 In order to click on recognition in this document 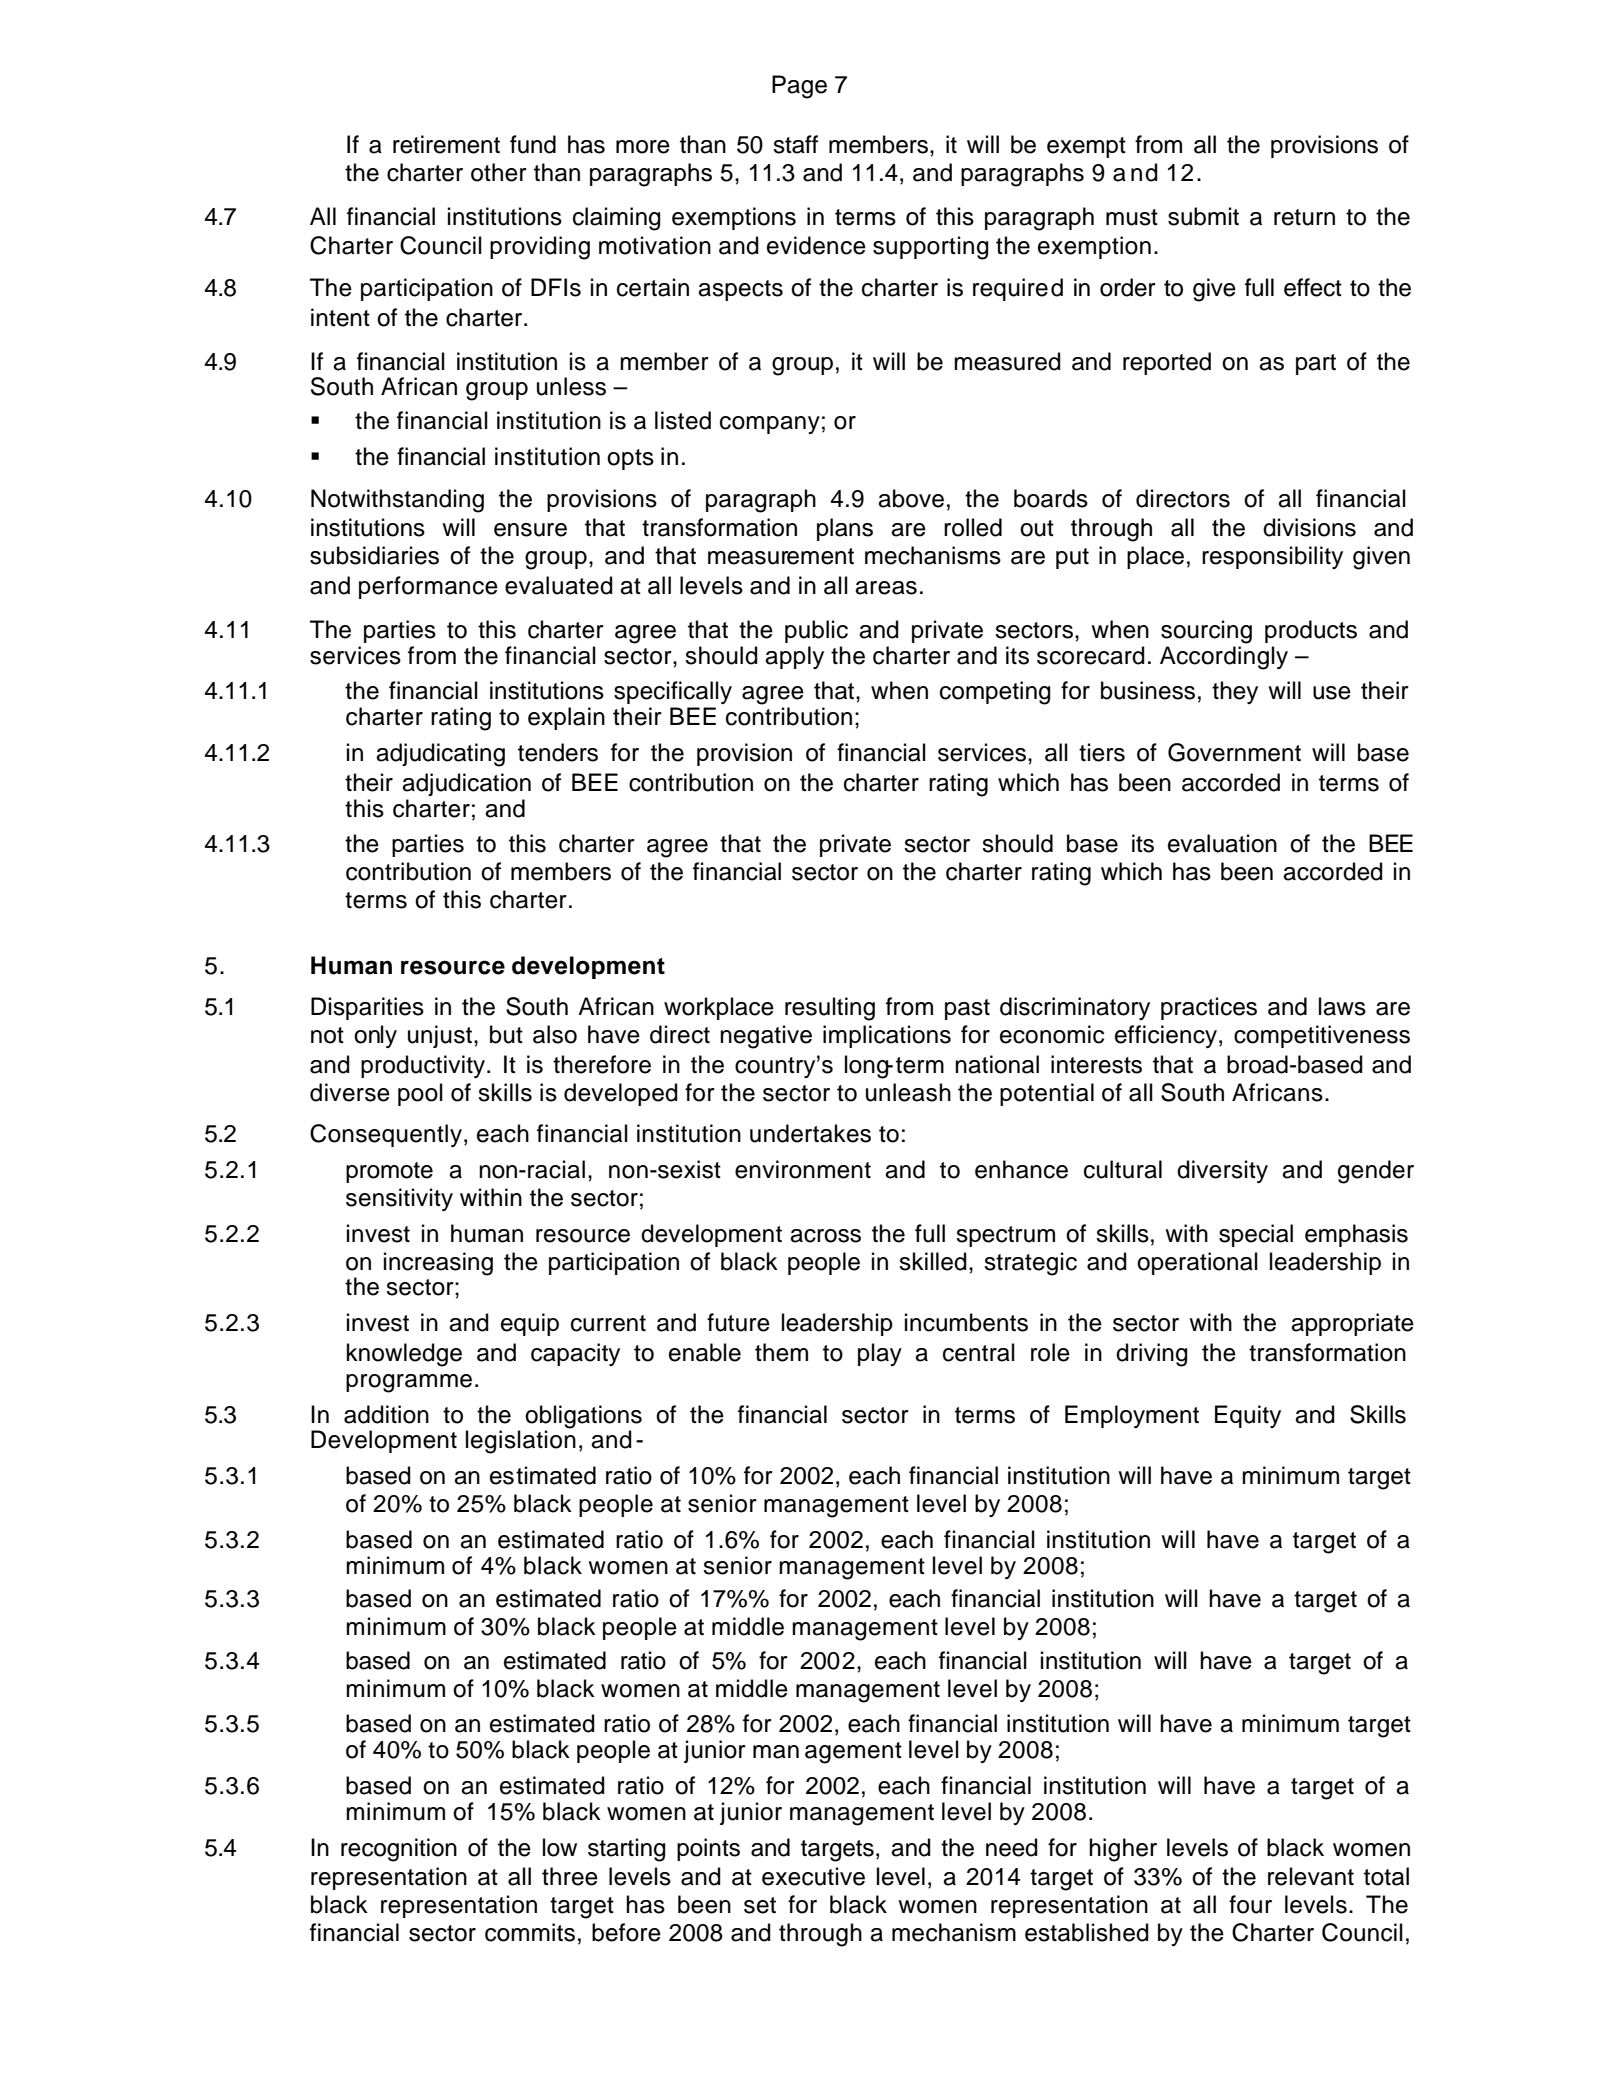, I will do `click(399, 1850)`.
